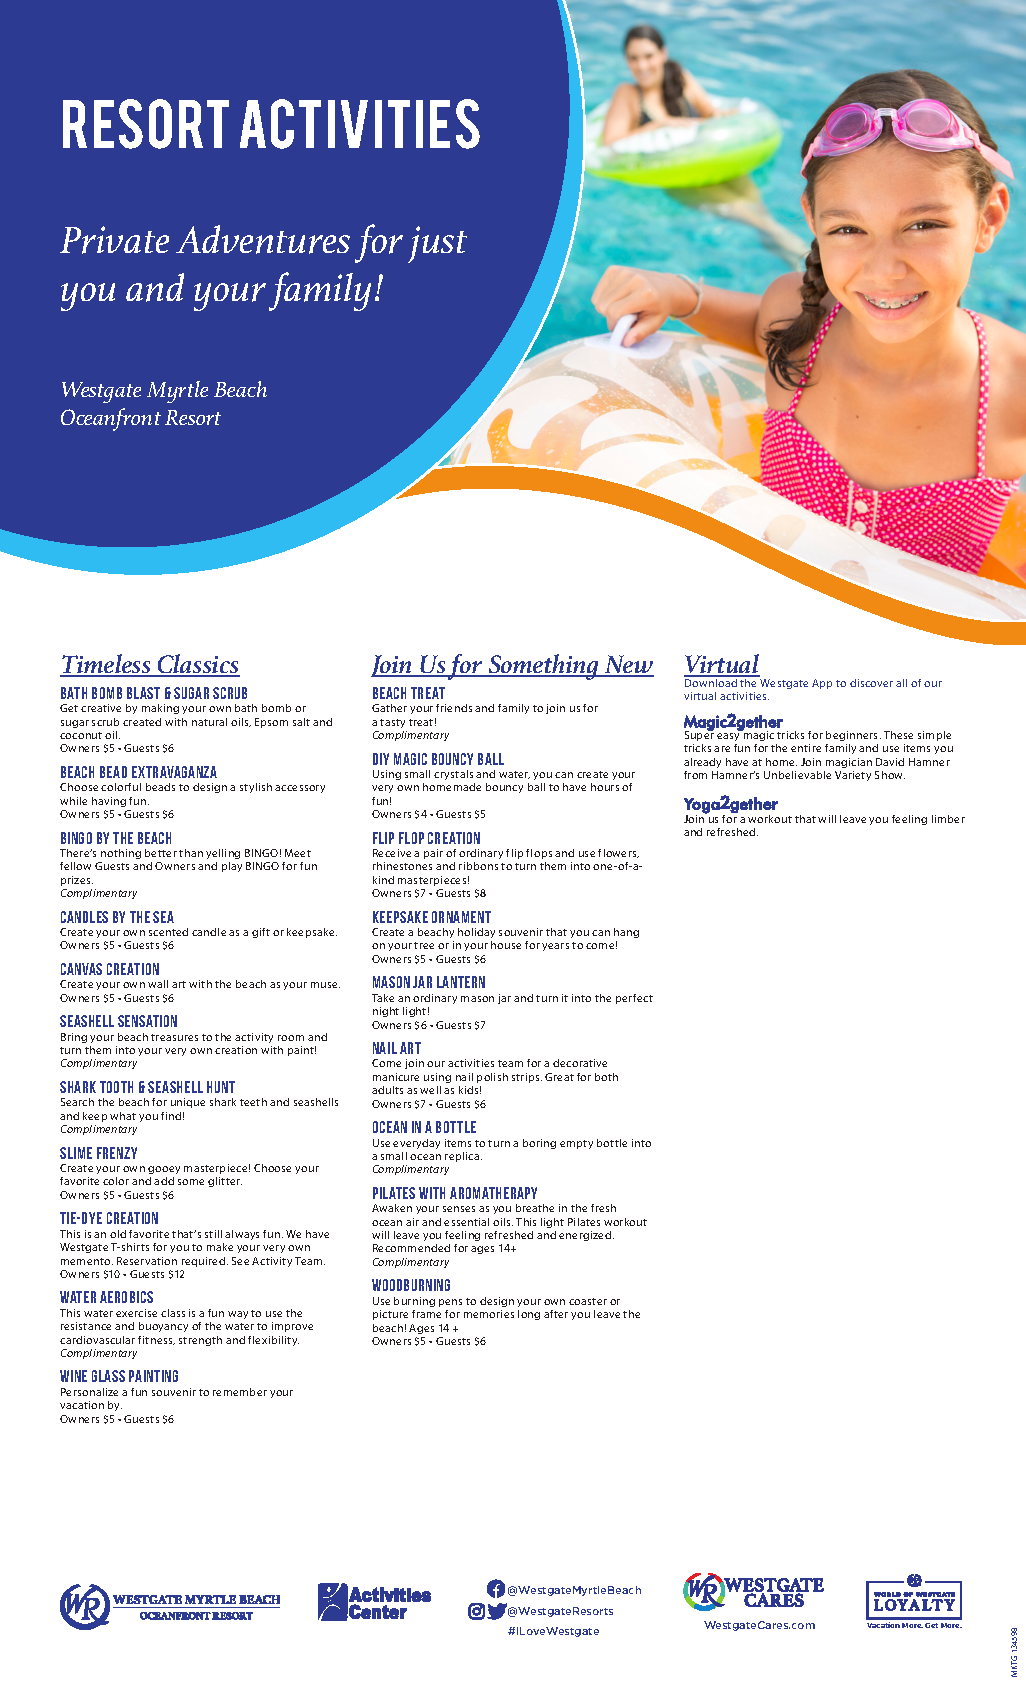 The height and width of the screenshot is (1689, 1026). What do you see at coordinates (588, 1301) in the screenshot?
I see `coaster` at bounding box center [588, 1301].
